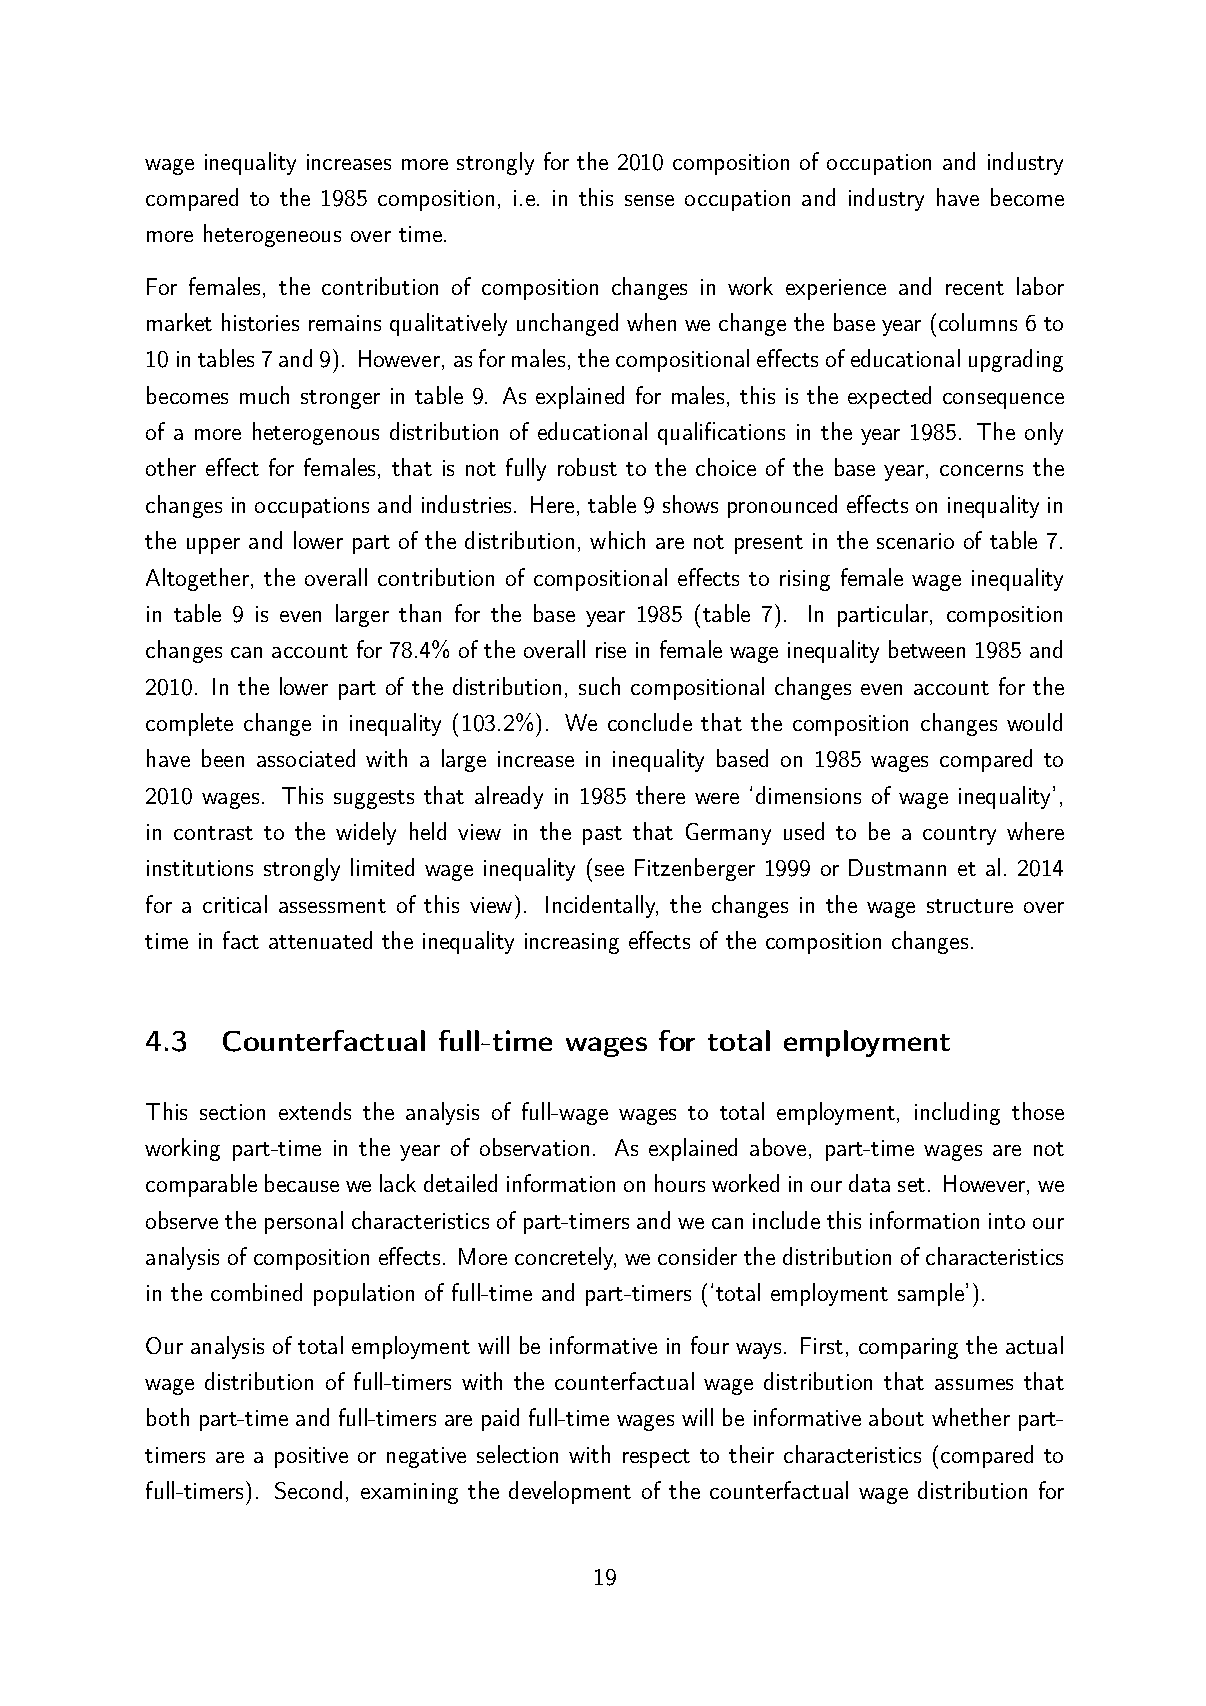  I want to click on Altogether, so click(197, 579).
